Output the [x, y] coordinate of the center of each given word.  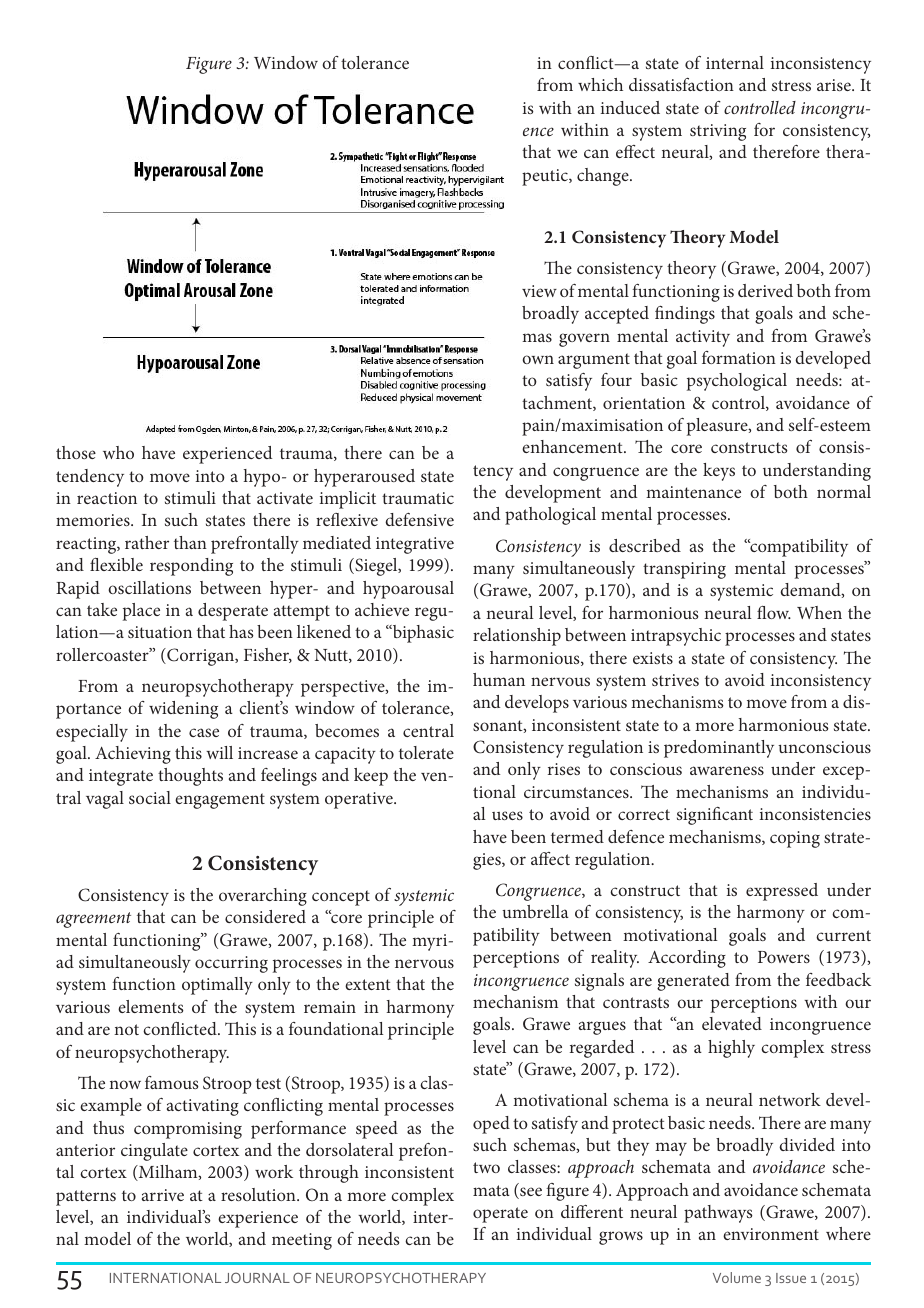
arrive [163, 1195]
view [539, 291]
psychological [737, 382]
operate [500, 1215]
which [600, 84]
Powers [784, 957]
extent [368, 984]
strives [675, 680]
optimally [217, 986]
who [118, 452]
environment [771, 1234]
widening [183, 710]
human [499, 679]
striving [718, 132]
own [538, 359]
